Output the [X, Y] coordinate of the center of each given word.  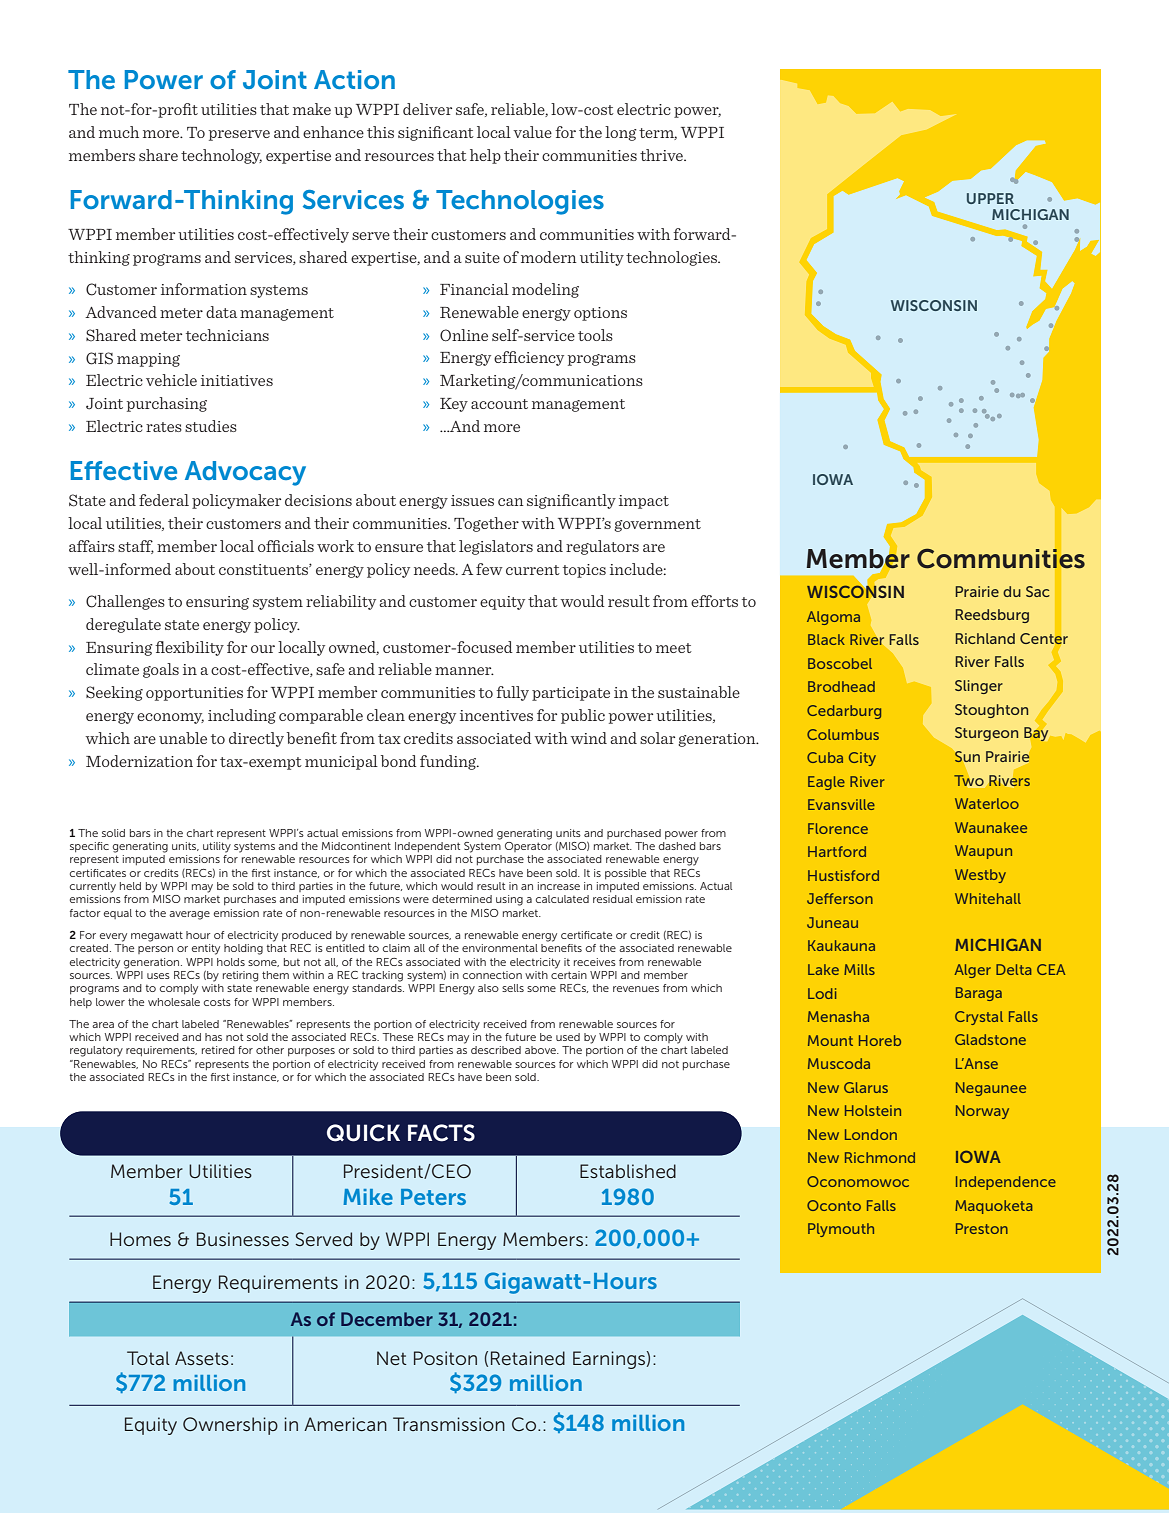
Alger [972, 971]
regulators [602, 547]
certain [569, 973]
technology [221, 156]
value [532, 132]
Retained [528, 1358]
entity [206, 949]
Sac [1038, 591]
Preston [982, 1228]
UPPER [990, 198]
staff [136, 547]
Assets [202, 1358]
